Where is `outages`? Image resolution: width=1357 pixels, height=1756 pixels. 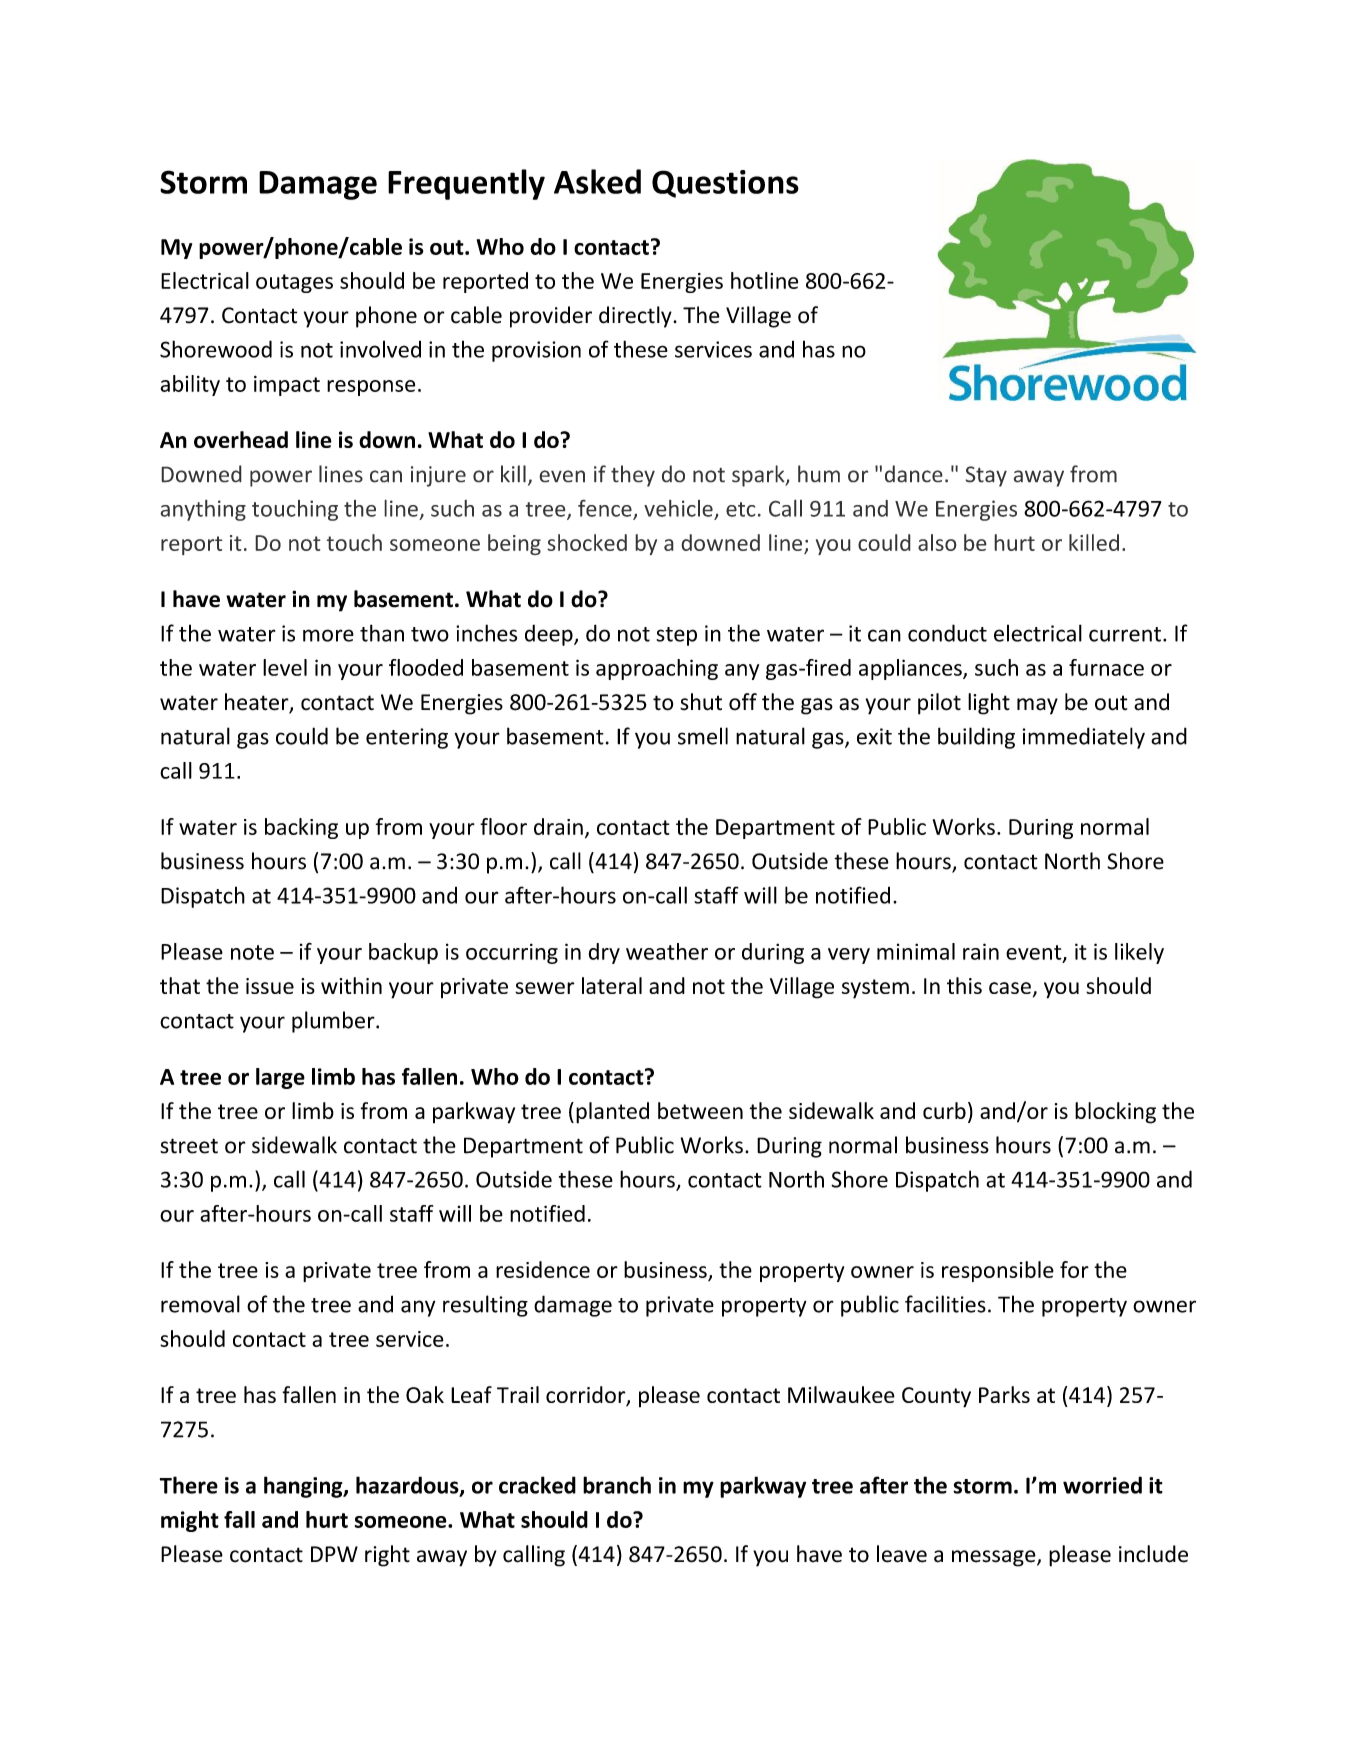 outages is located at coordinates (294, 283).
